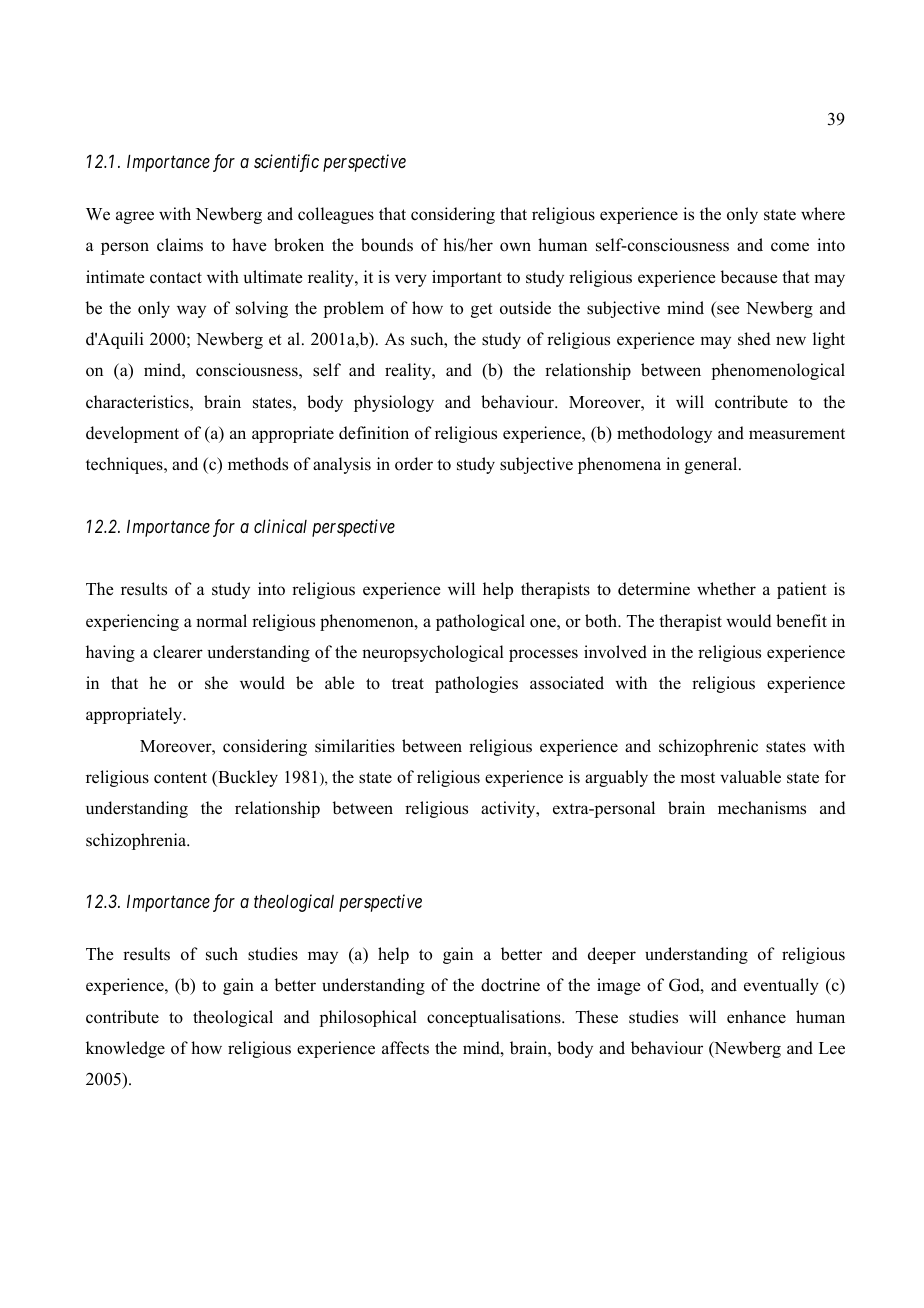  Describe the element at coordinates (125, 1049) in the page. I see `knowledge` at that location.
